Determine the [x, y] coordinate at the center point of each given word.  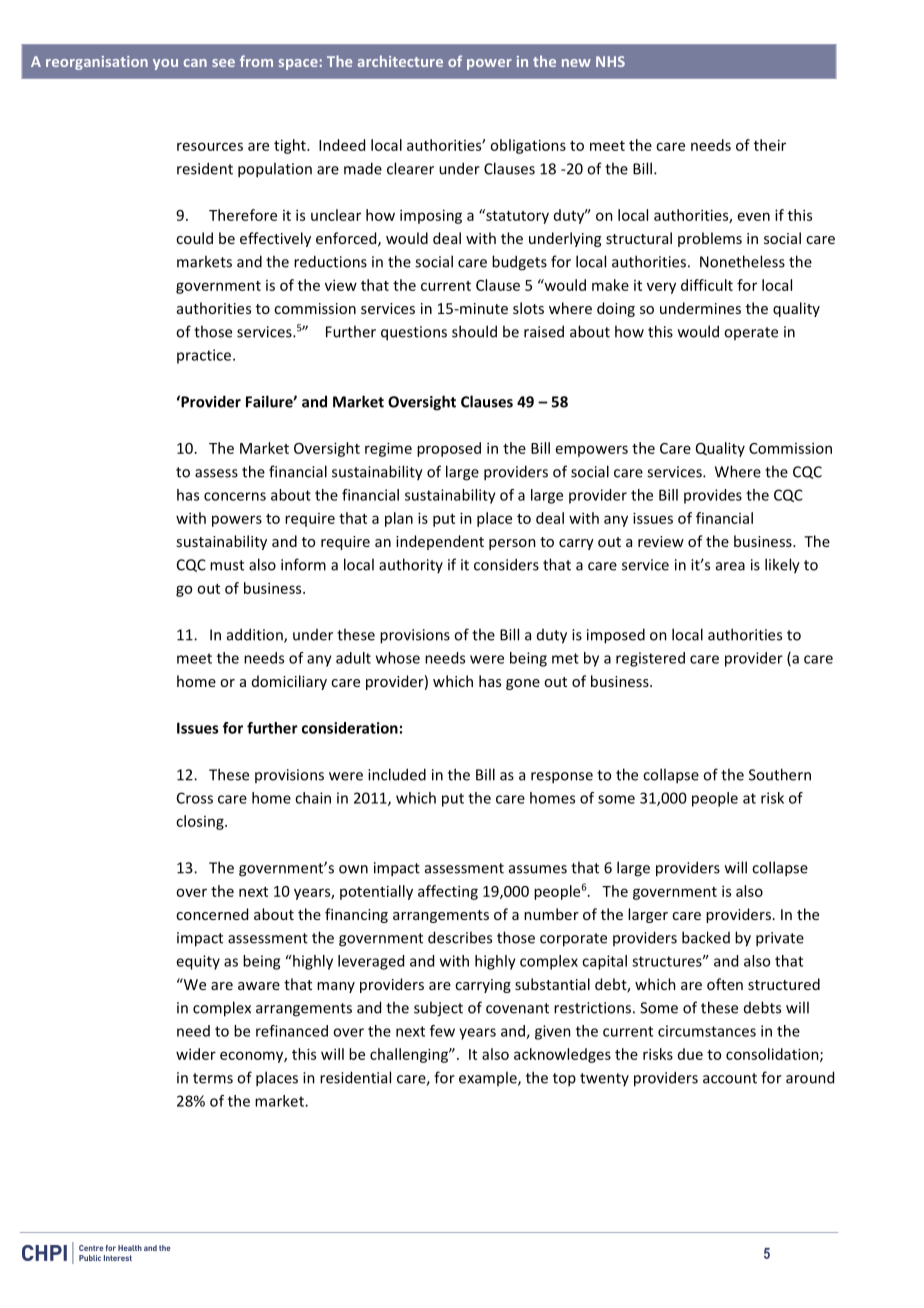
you [165, 64]
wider [196, 1054]
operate [751, 333]
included [397, 774]
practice [205, 356]
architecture [400, 61]
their [770, 145]
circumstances [707, 1031]
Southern [780, 774]
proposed [449, 449]
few [442, 1031]
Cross [195, 798]
